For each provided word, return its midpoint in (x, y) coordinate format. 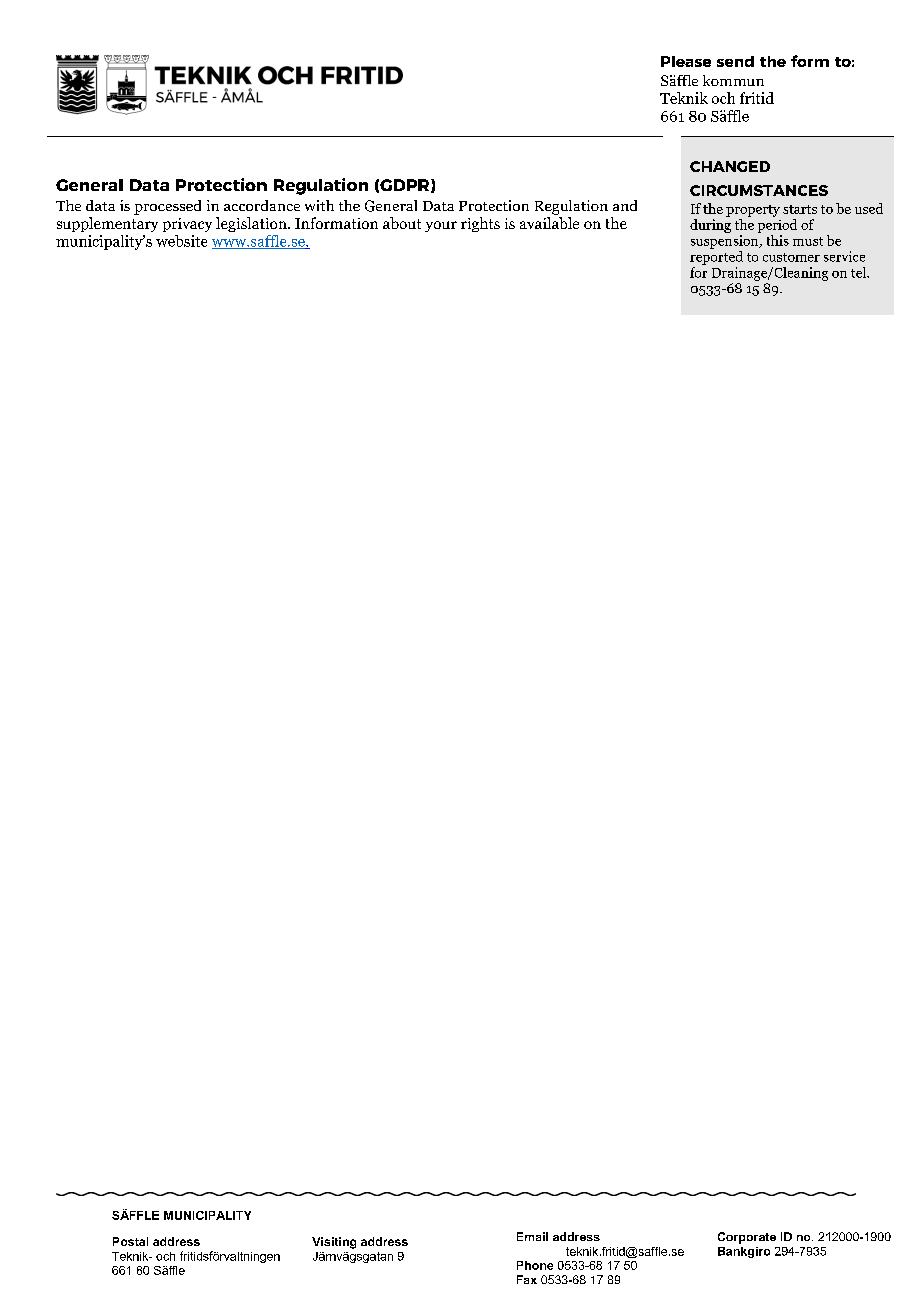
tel (860, 272)
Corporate (747, 1238)
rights (480, 224)
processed (167, 207)
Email (532, 1236)
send (735, 61)
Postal (130, 1241)
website (181, 241)
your (441, 226)
